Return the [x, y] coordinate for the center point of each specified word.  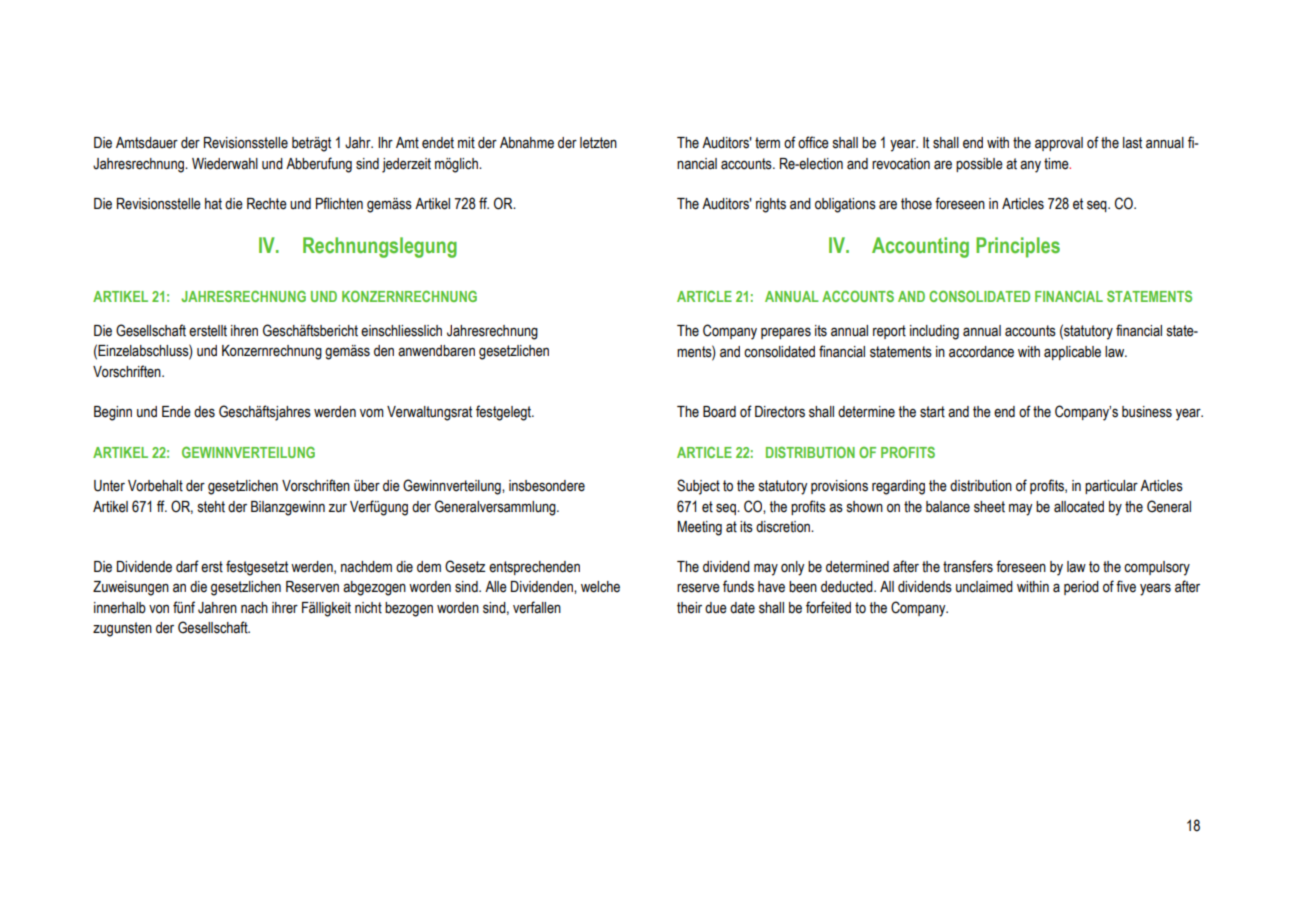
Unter [109, 486]
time [1057, 164]
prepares [786, 333]
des [204, 412]
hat [213, 204]
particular [1111, 487]
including [934, 332]
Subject [698, 487]
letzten [598, 143]
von [159, 609]
